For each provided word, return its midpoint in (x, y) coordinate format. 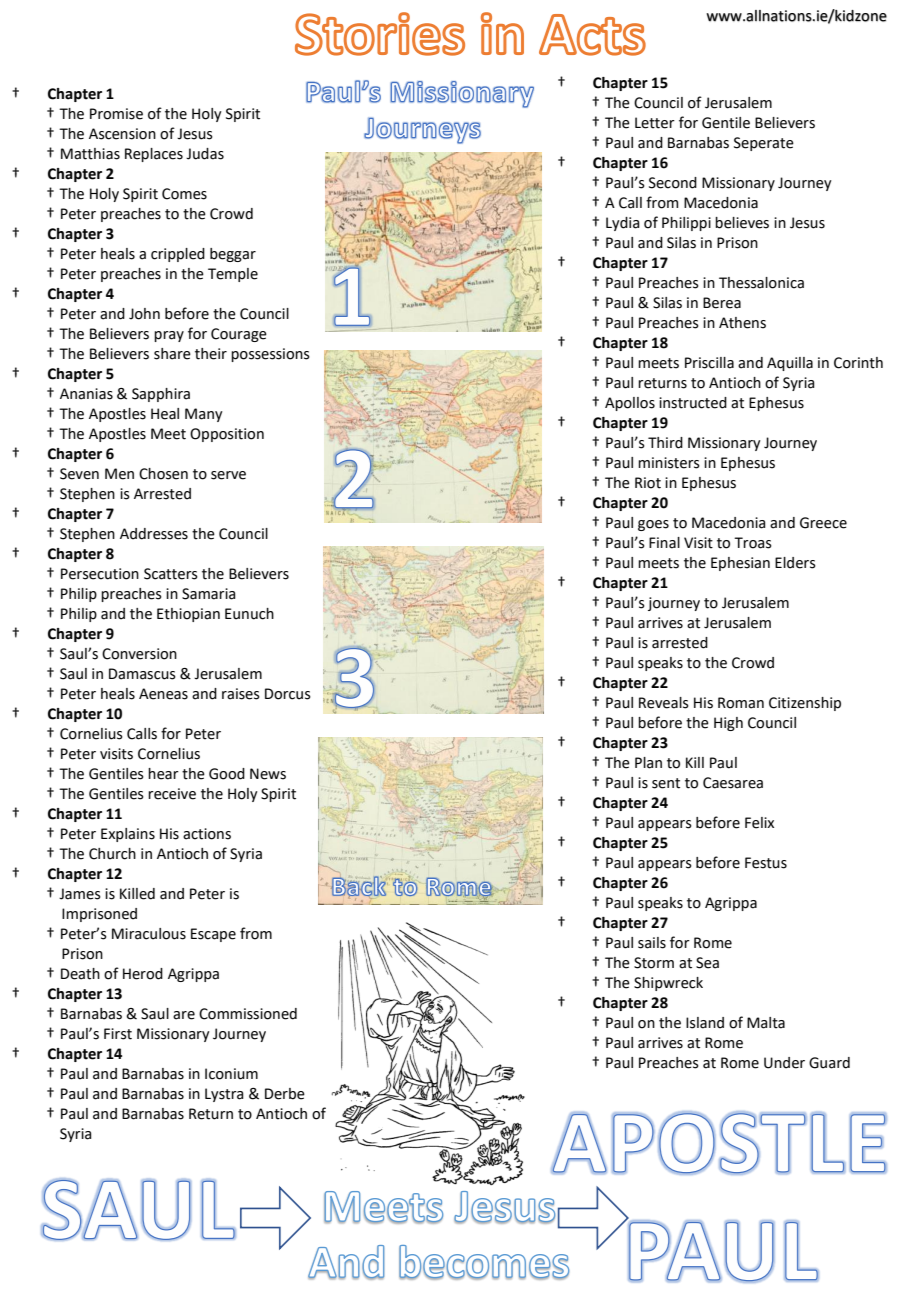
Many (204, 415)
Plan (648, 763)
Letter (655, 123)
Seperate (764, 144)
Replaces (154, 155)
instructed (693, 403)
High (728, 724)
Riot (648, 483)
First (118, 1034)
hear (163, 774)
